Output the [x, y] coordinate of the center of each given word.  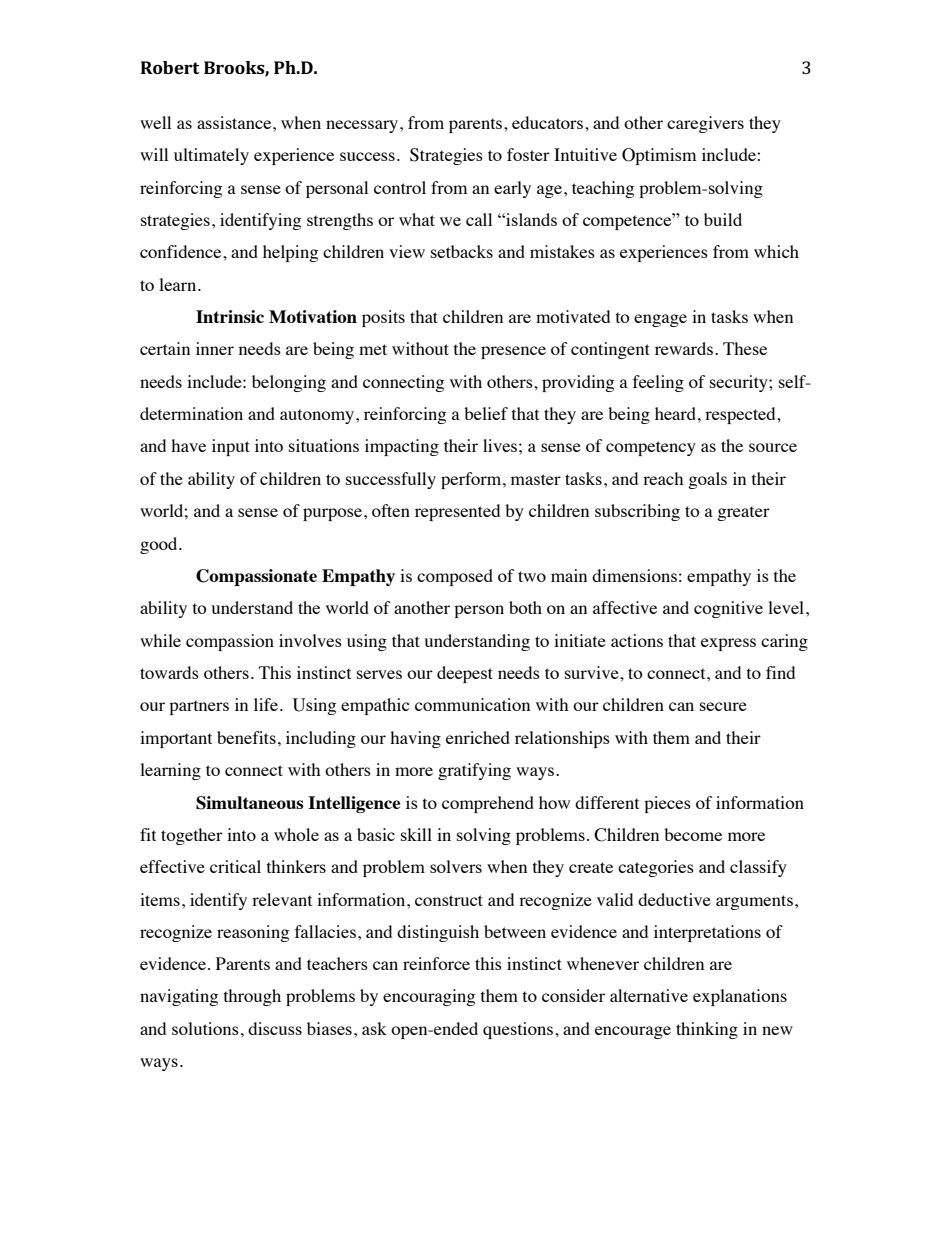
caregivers [705, 124]
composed [455, 577]
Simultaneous [250, 803]
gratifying [474, 771]
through [252, 997]
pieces [667, 804]
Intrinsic [230, 316]
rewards [684, 348]
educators [547, 122]
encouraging [429, 997]
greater [743, 513]
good [160, 545]
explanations [740, 997]
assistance [235, 122]
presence [513, 352]
